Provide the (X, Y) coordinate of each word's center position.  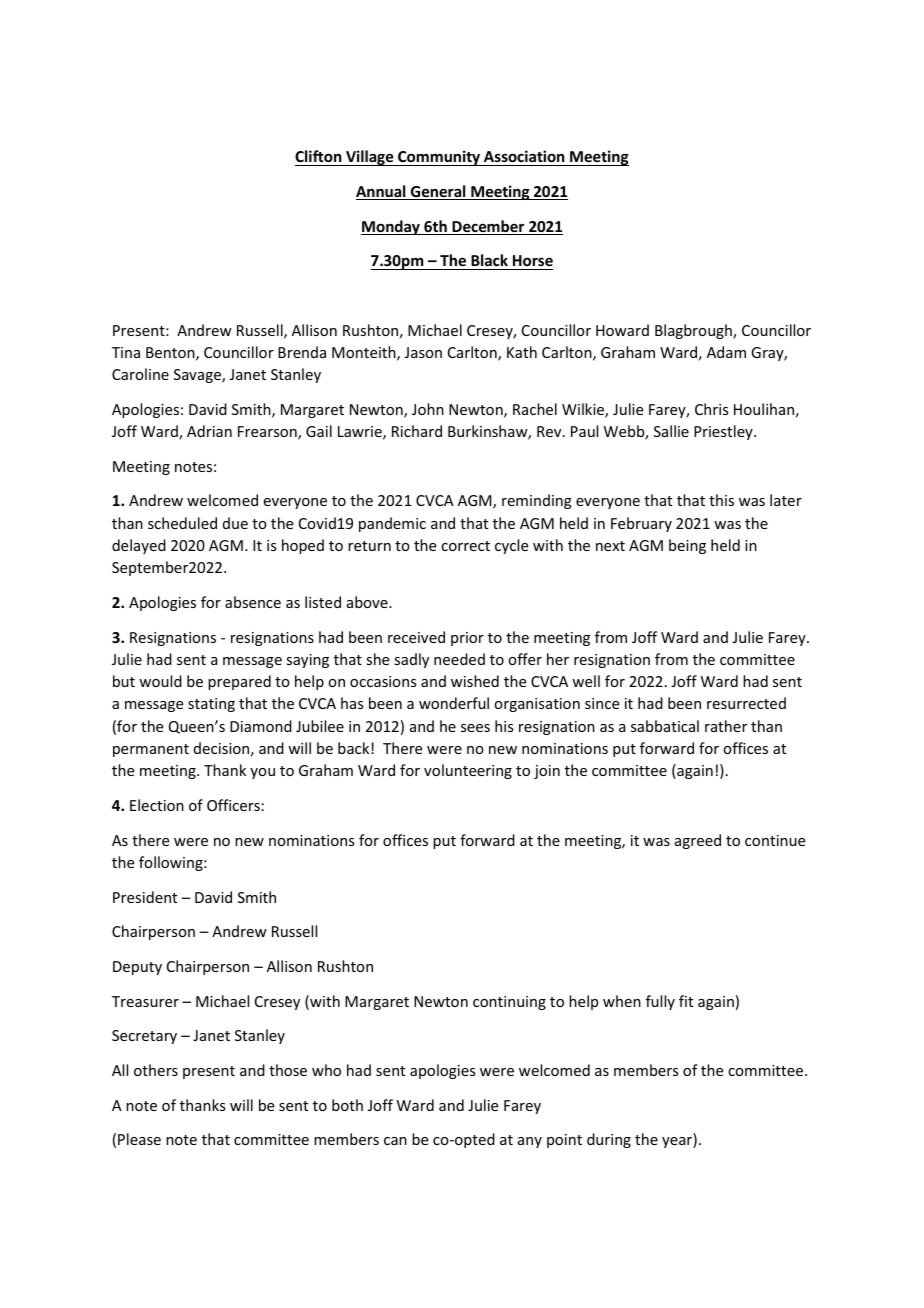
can (395, 1141)
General (438, 192)
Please (139, 1139)
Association (524, 156)
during (609, 1140)
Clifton (318, 156)
